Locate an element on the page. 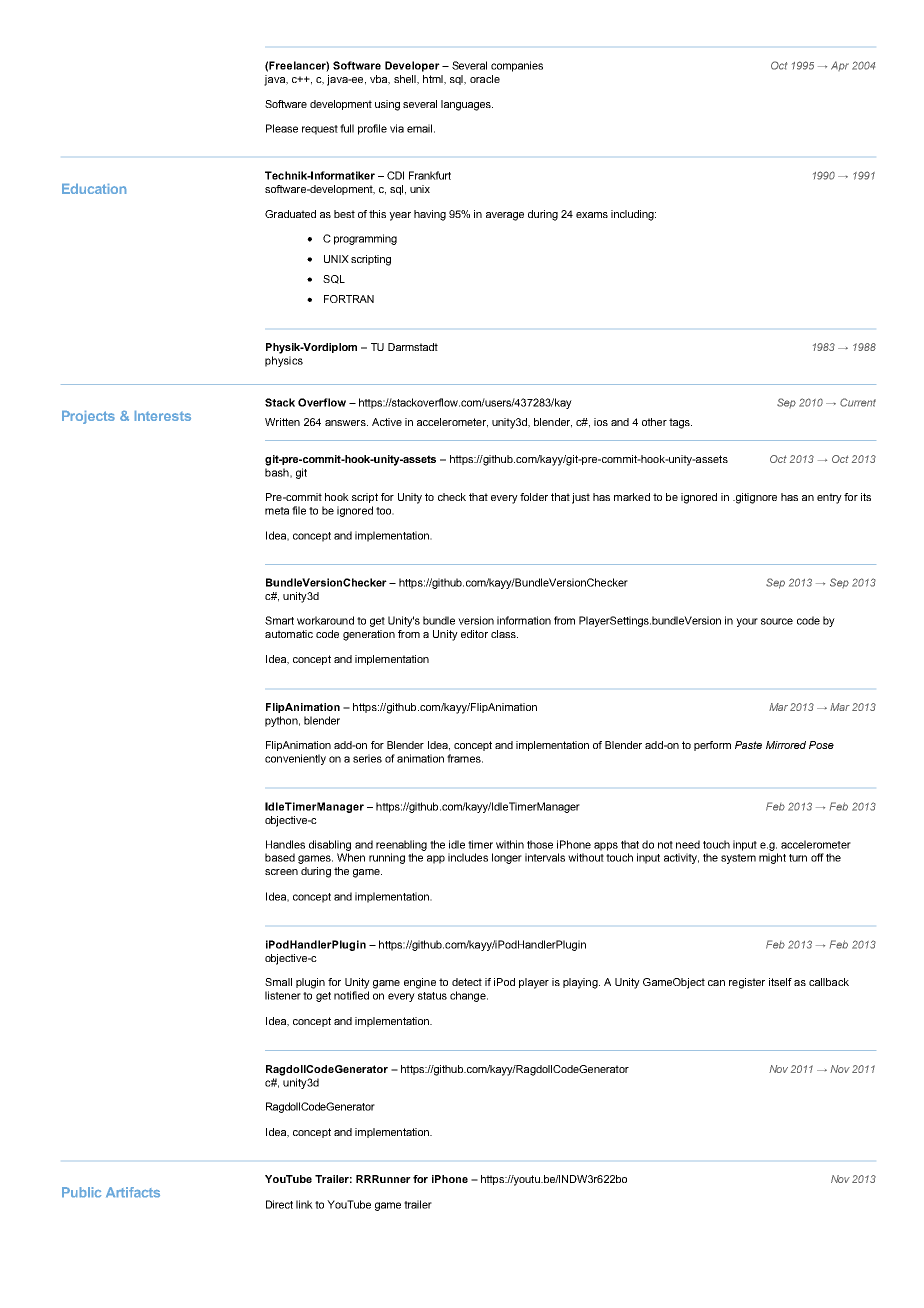  link is located at coordinates (304, 1204).
